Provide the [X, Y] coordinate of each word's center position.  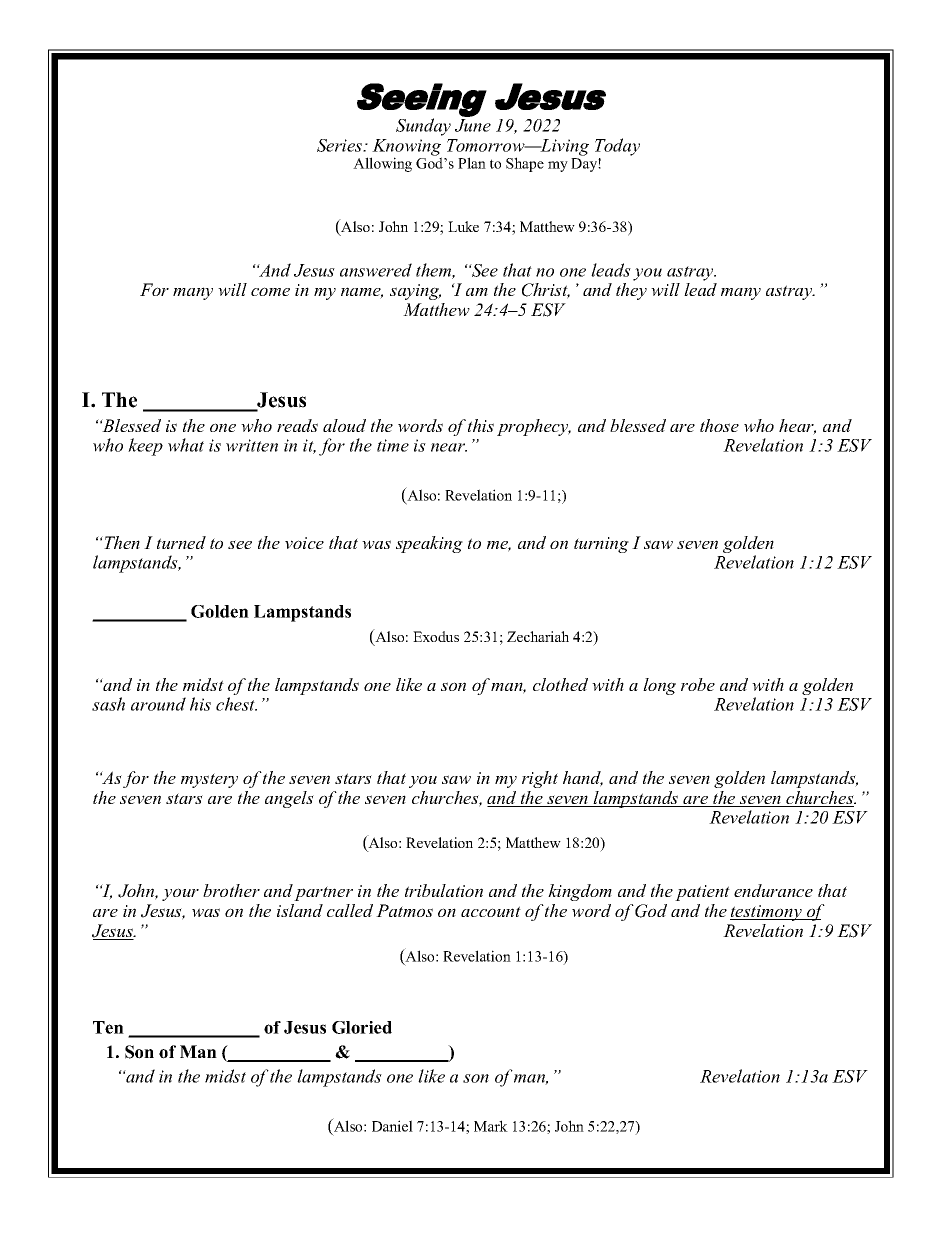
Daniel [392, 1126]
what [186, 445]
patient [702, 893]
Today [617, 147]
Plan [472, 163]
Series [341, 145]
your [180, 894]
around [158, 704]
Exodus [436, 636]
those [719, 425]
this [481, 425]
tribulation [444, 890]
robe [698, 684]
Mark [491, 1126]
